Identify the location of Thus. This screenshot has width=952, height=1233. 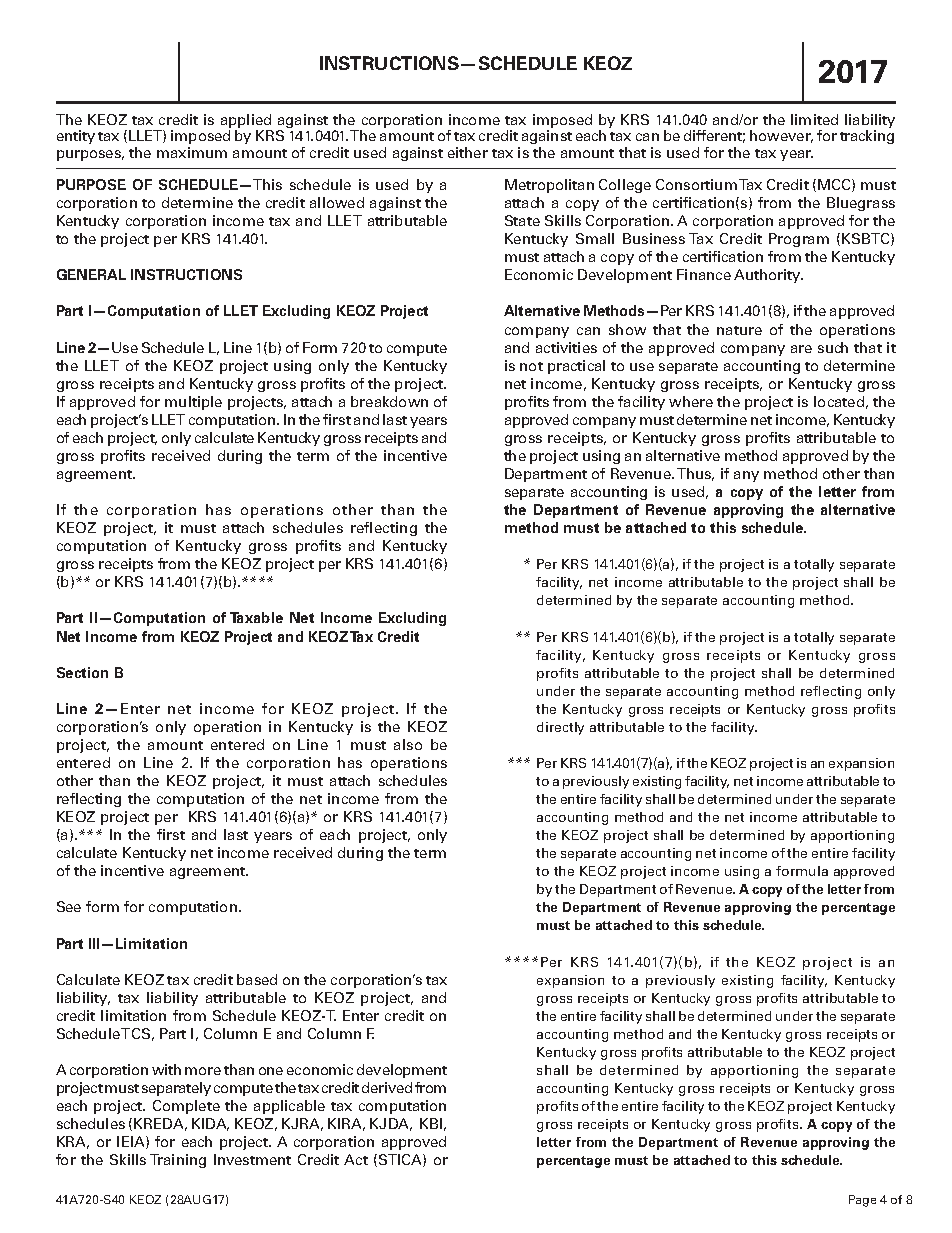
(695, 474).
